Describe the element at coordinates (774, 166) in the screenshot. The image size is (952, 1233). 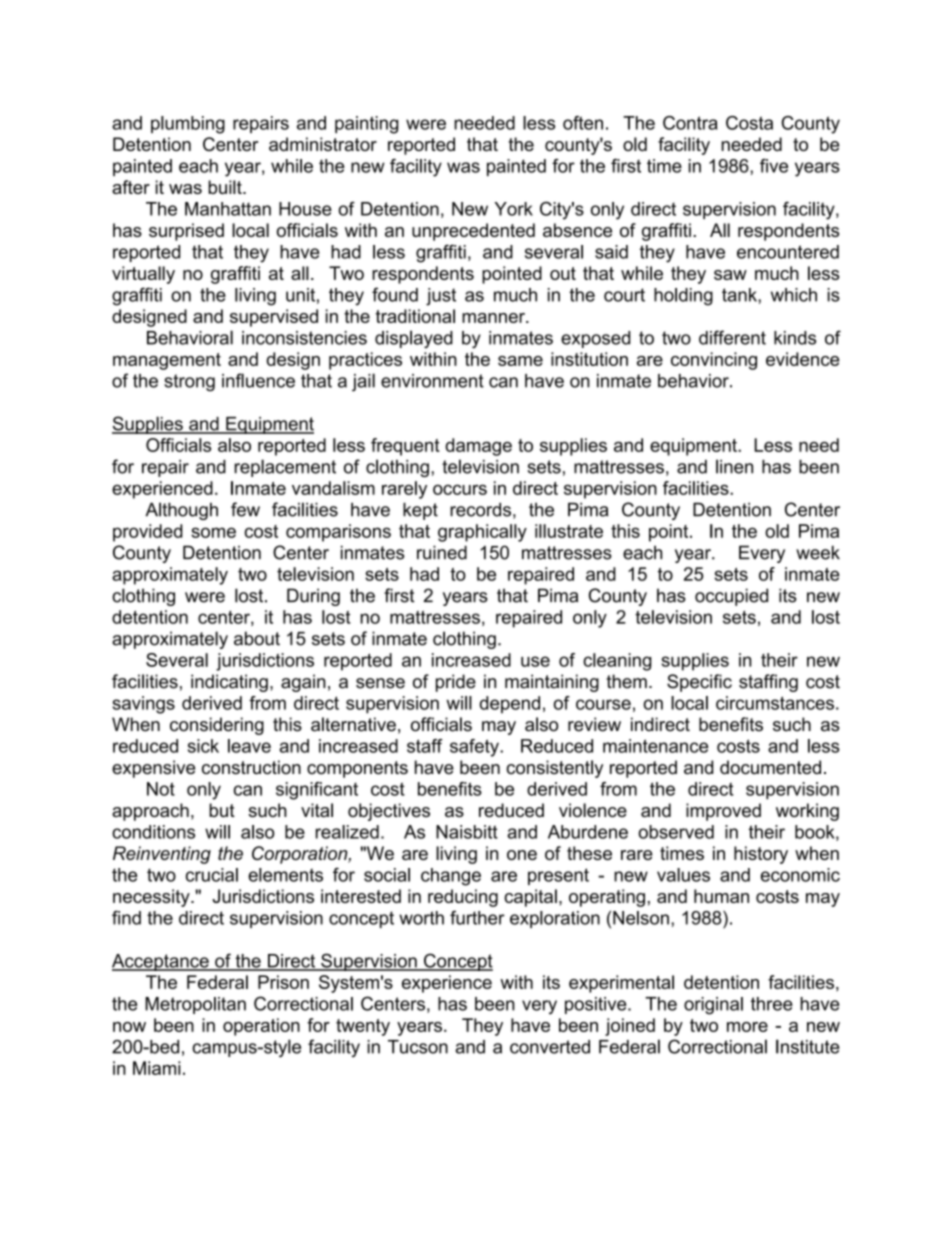
I see `five` at that location.
